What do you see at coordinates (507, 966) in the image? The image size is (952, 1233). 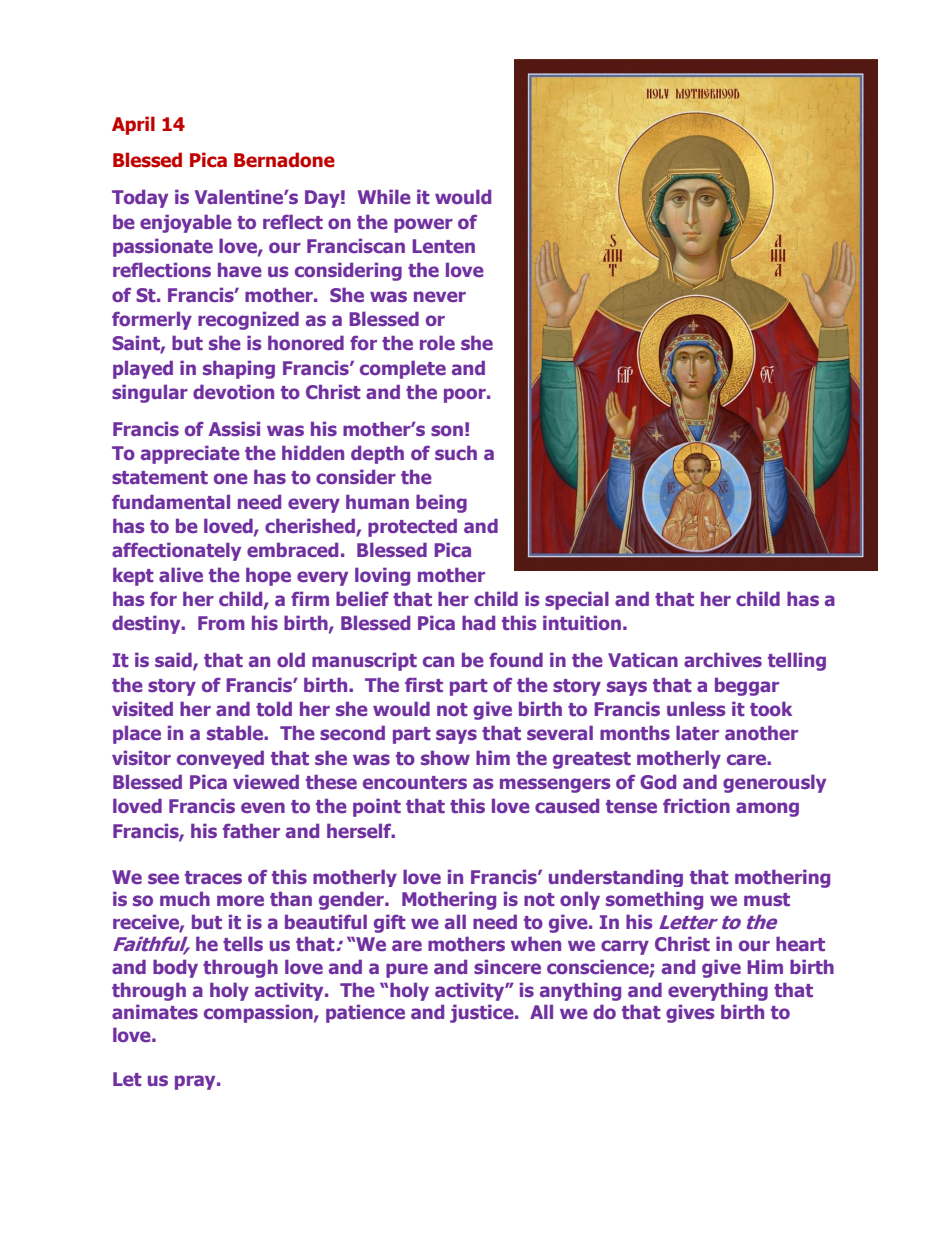 I see `sincere` at bounding box center [507, 966].
